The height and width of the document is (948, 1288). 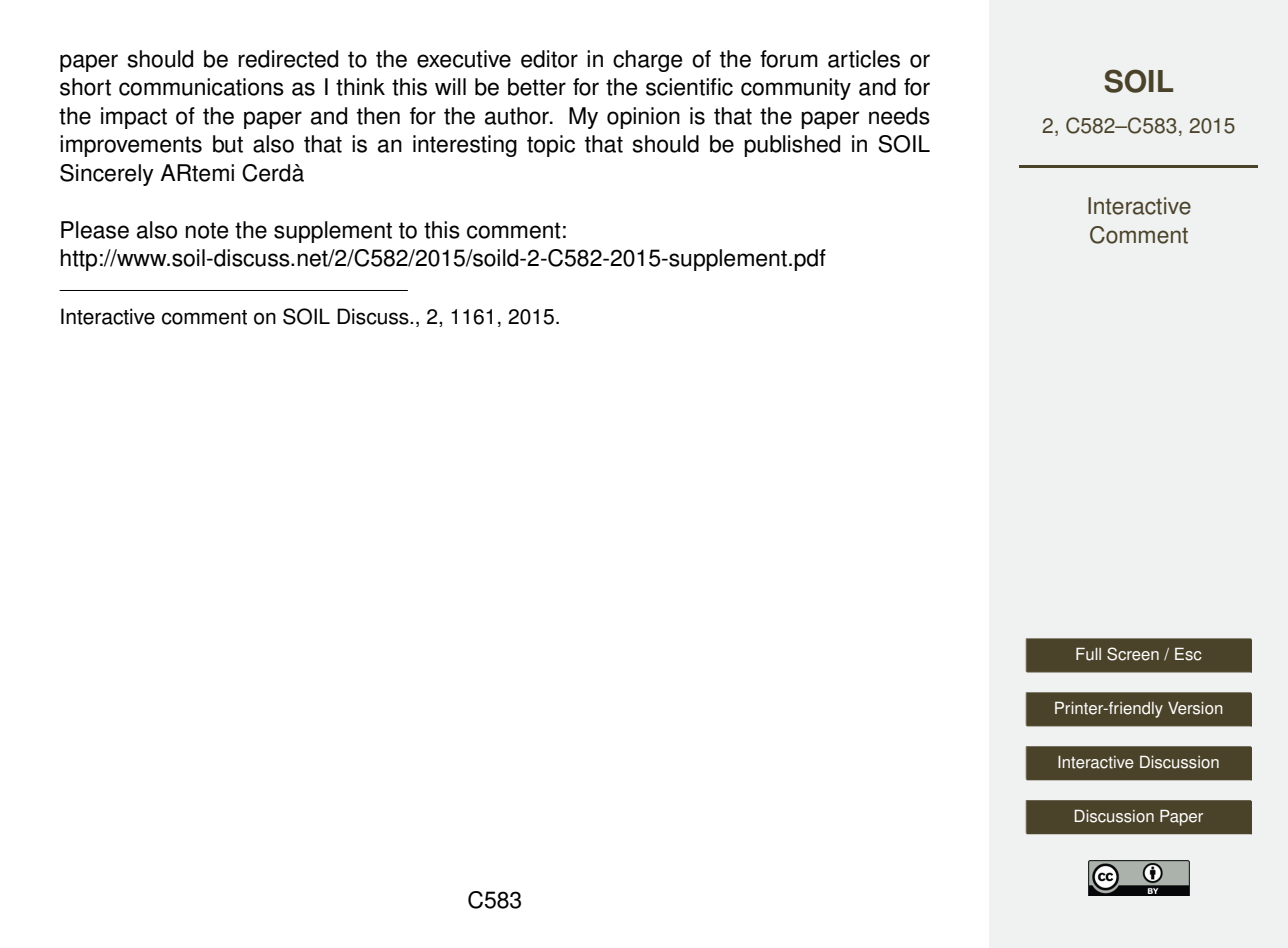 I want to click on Full, so click(x=1088, y=654).
